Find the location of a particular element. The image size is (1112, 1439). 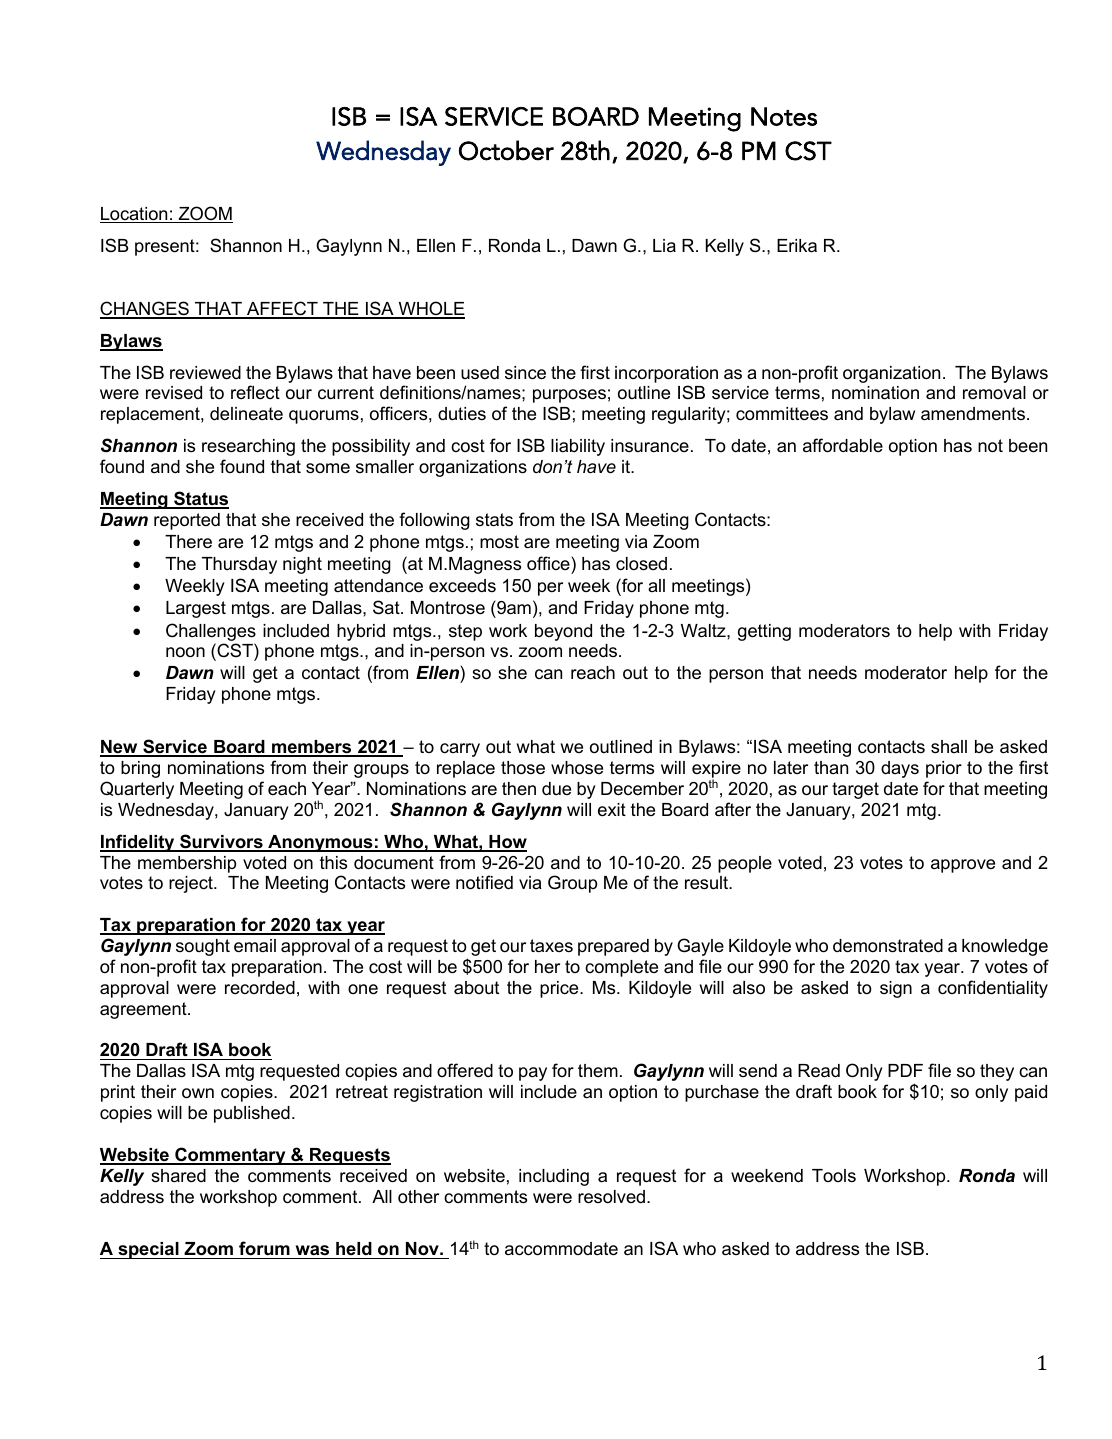

beyond is located at coordinates (563, 632).
